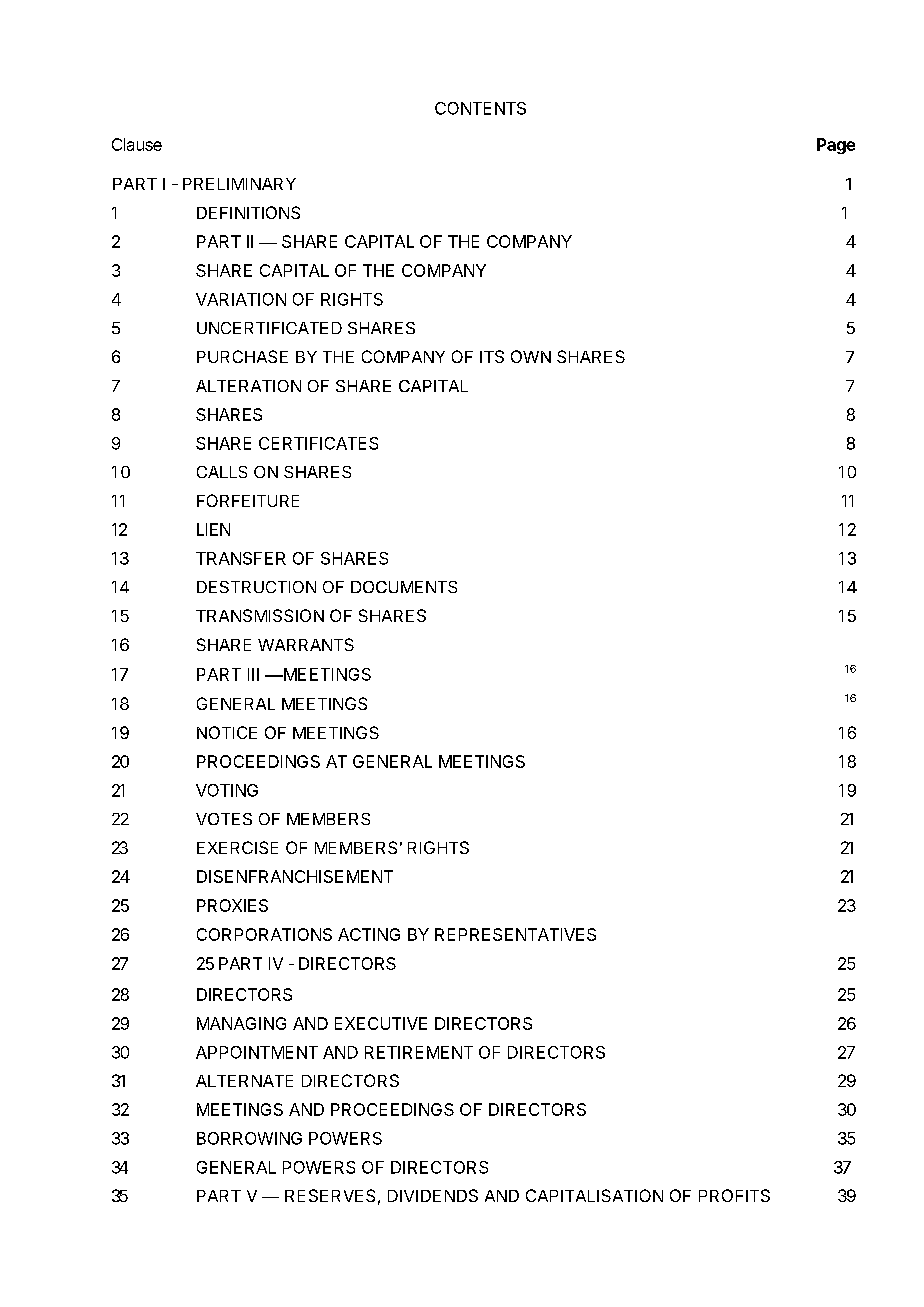 This image has width=924, height=1307. I want to click on PROFITS, so click(734, 1195).
